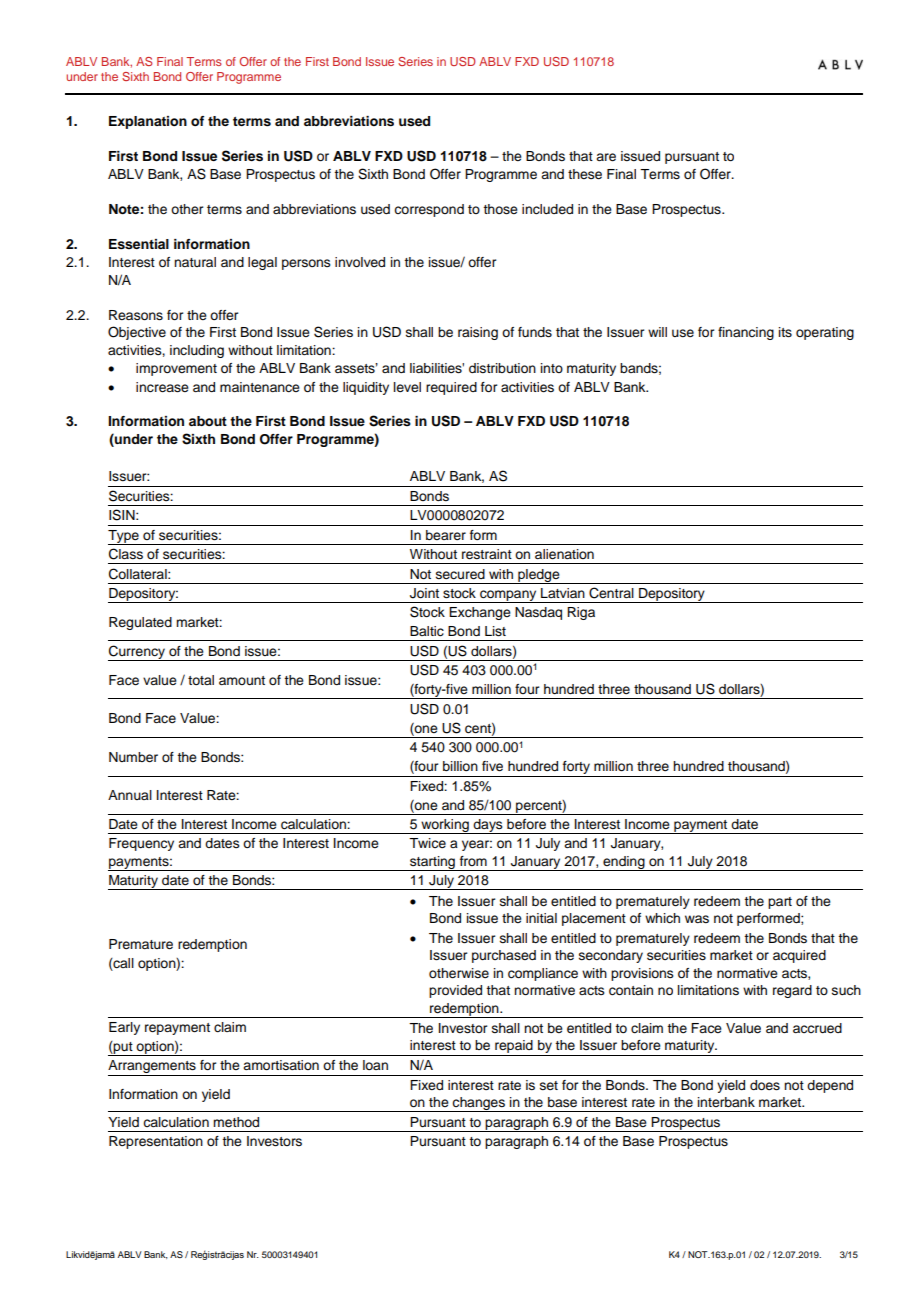  Describe the element at coordinates (495, 631) in the image. I see `List` at that location.
